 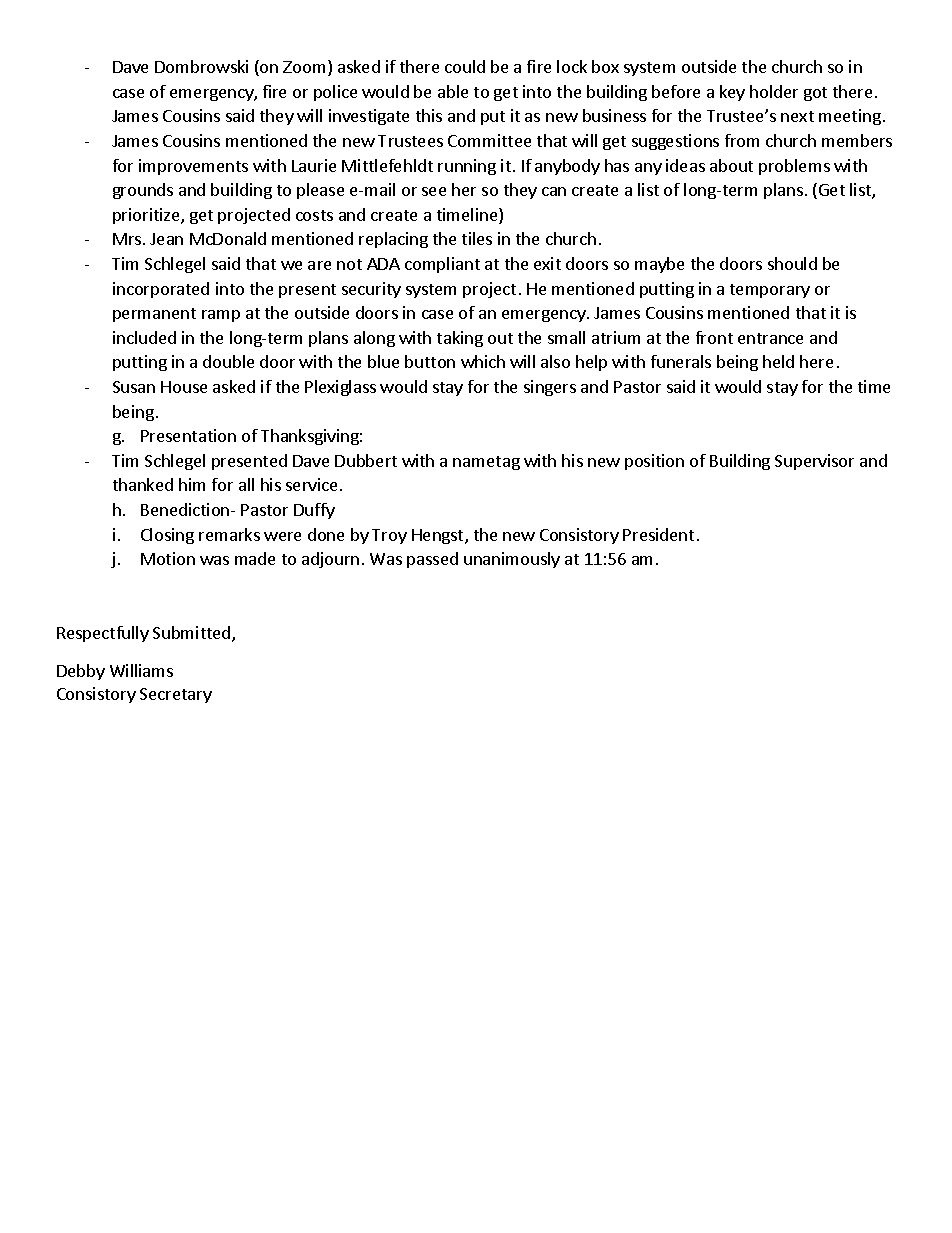 What do you see at coordinates (453, 91) in the page?
I see `able` at bounding box center [453, 91].
